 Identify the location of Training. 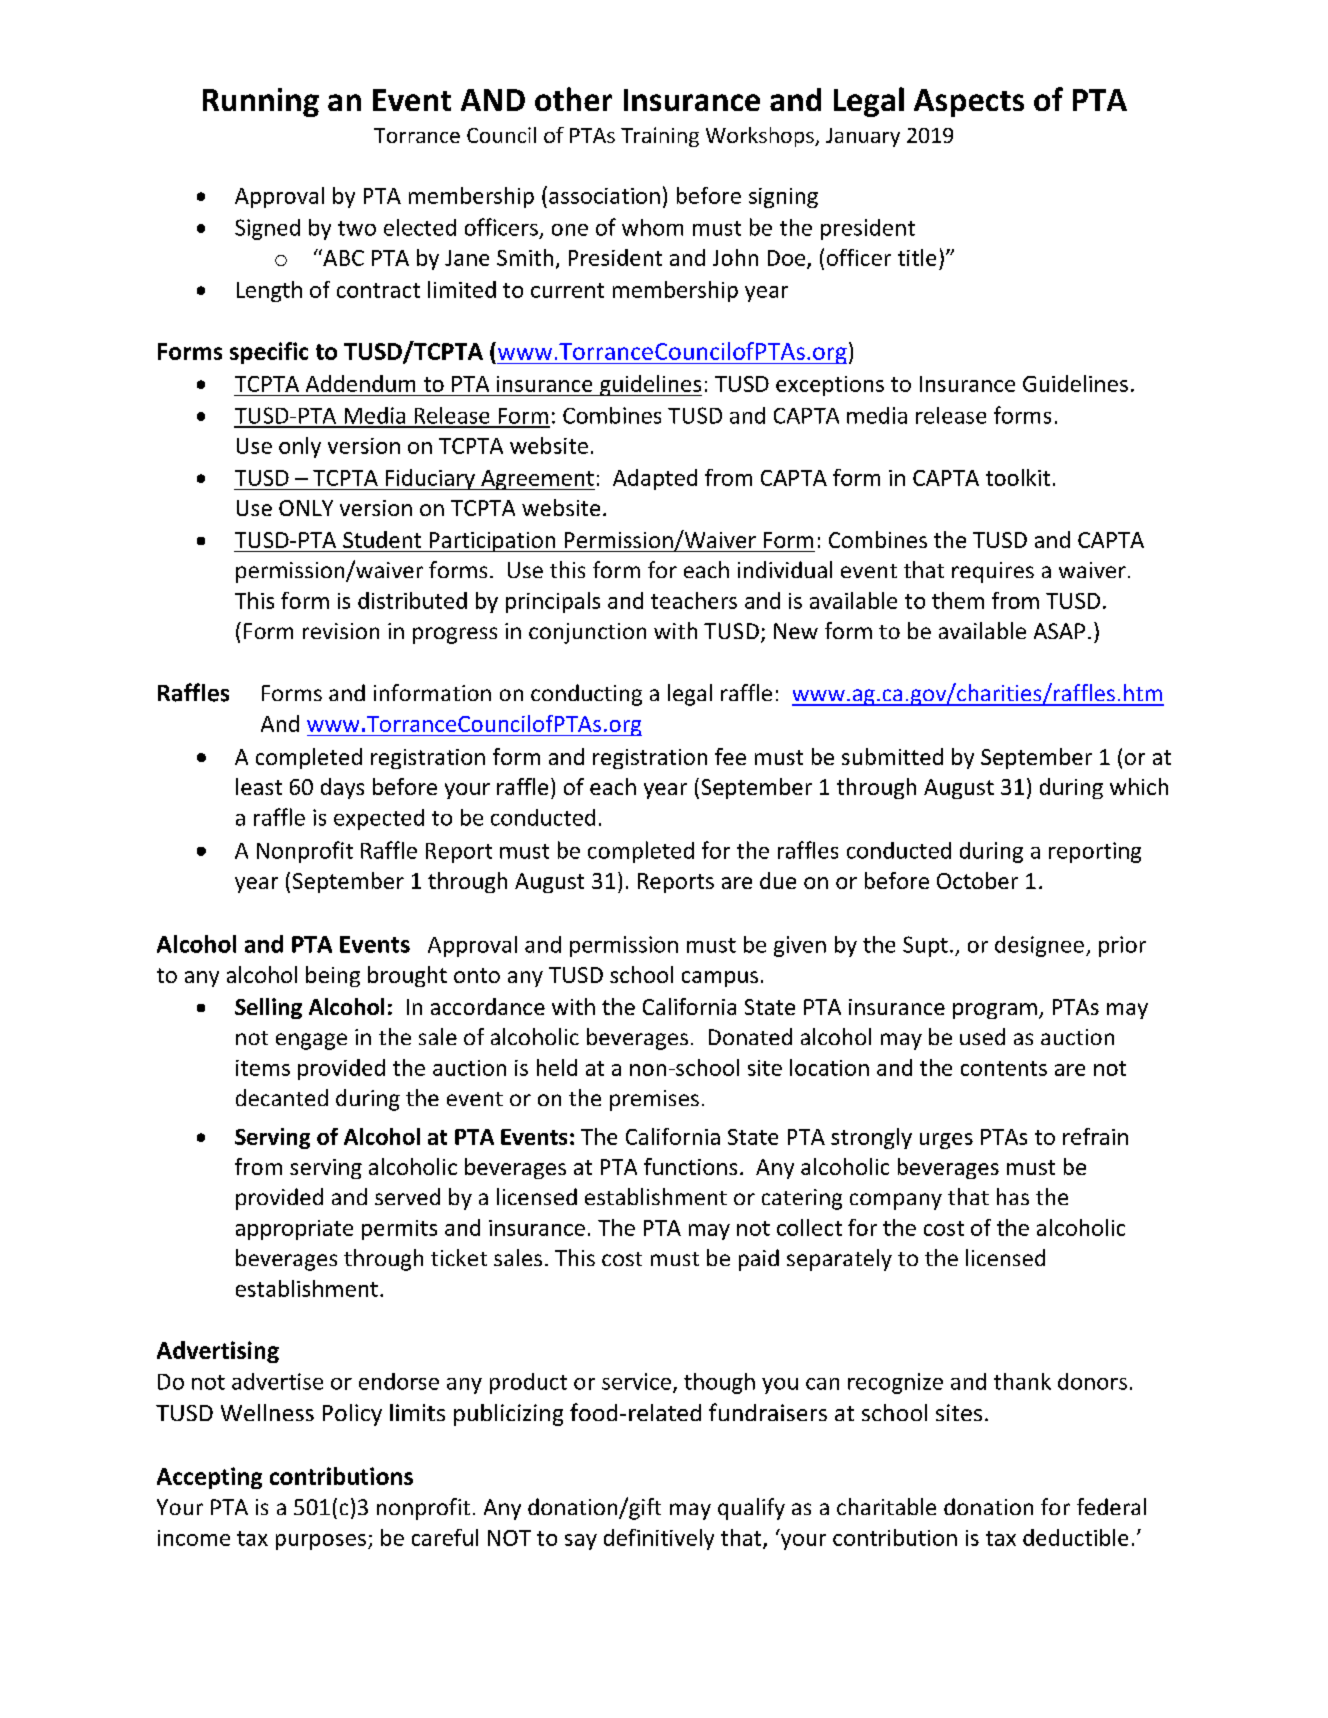
(660, 137).
